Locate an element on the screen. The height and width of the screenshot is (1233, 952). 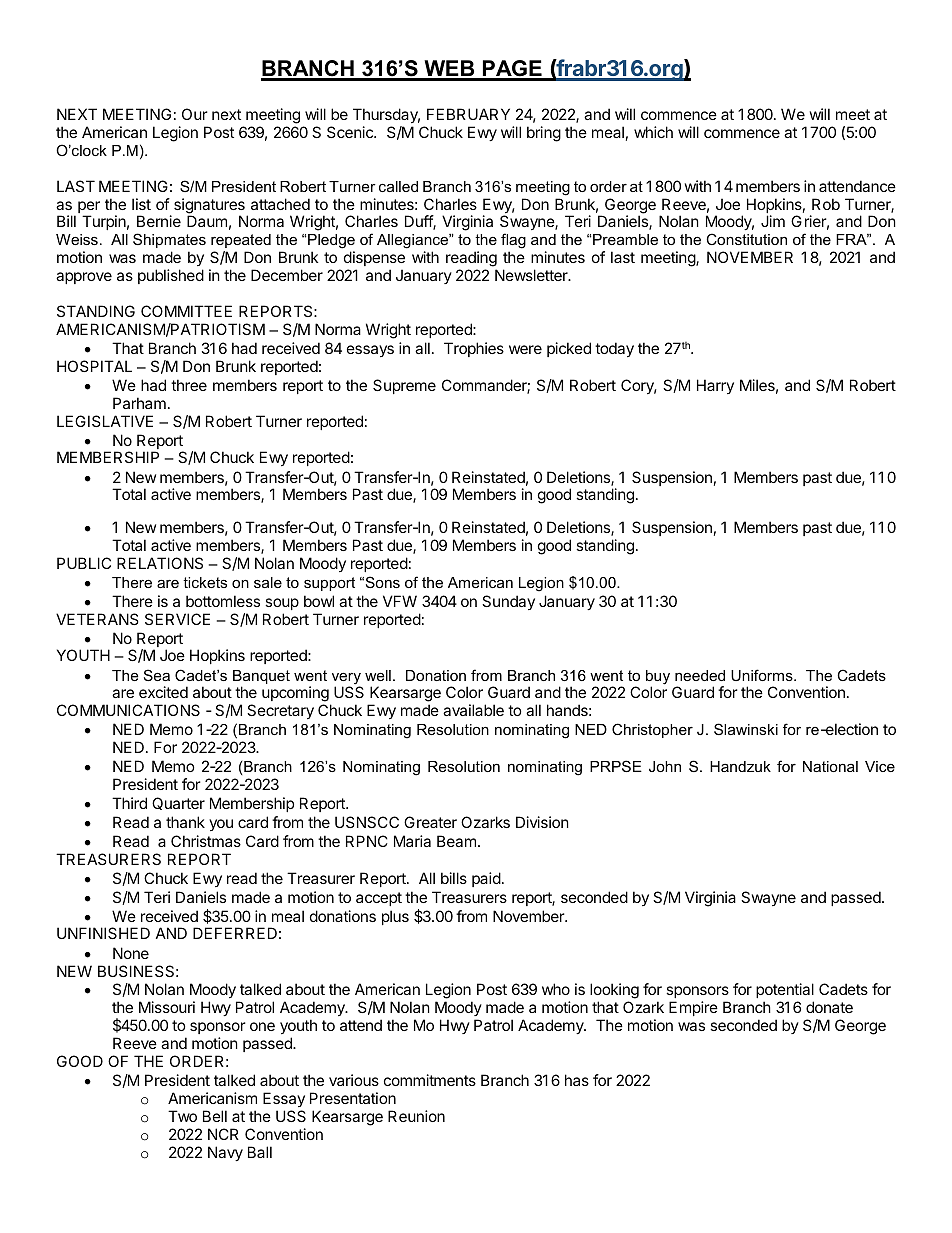
Sea is located at coordinates (157, 675).
